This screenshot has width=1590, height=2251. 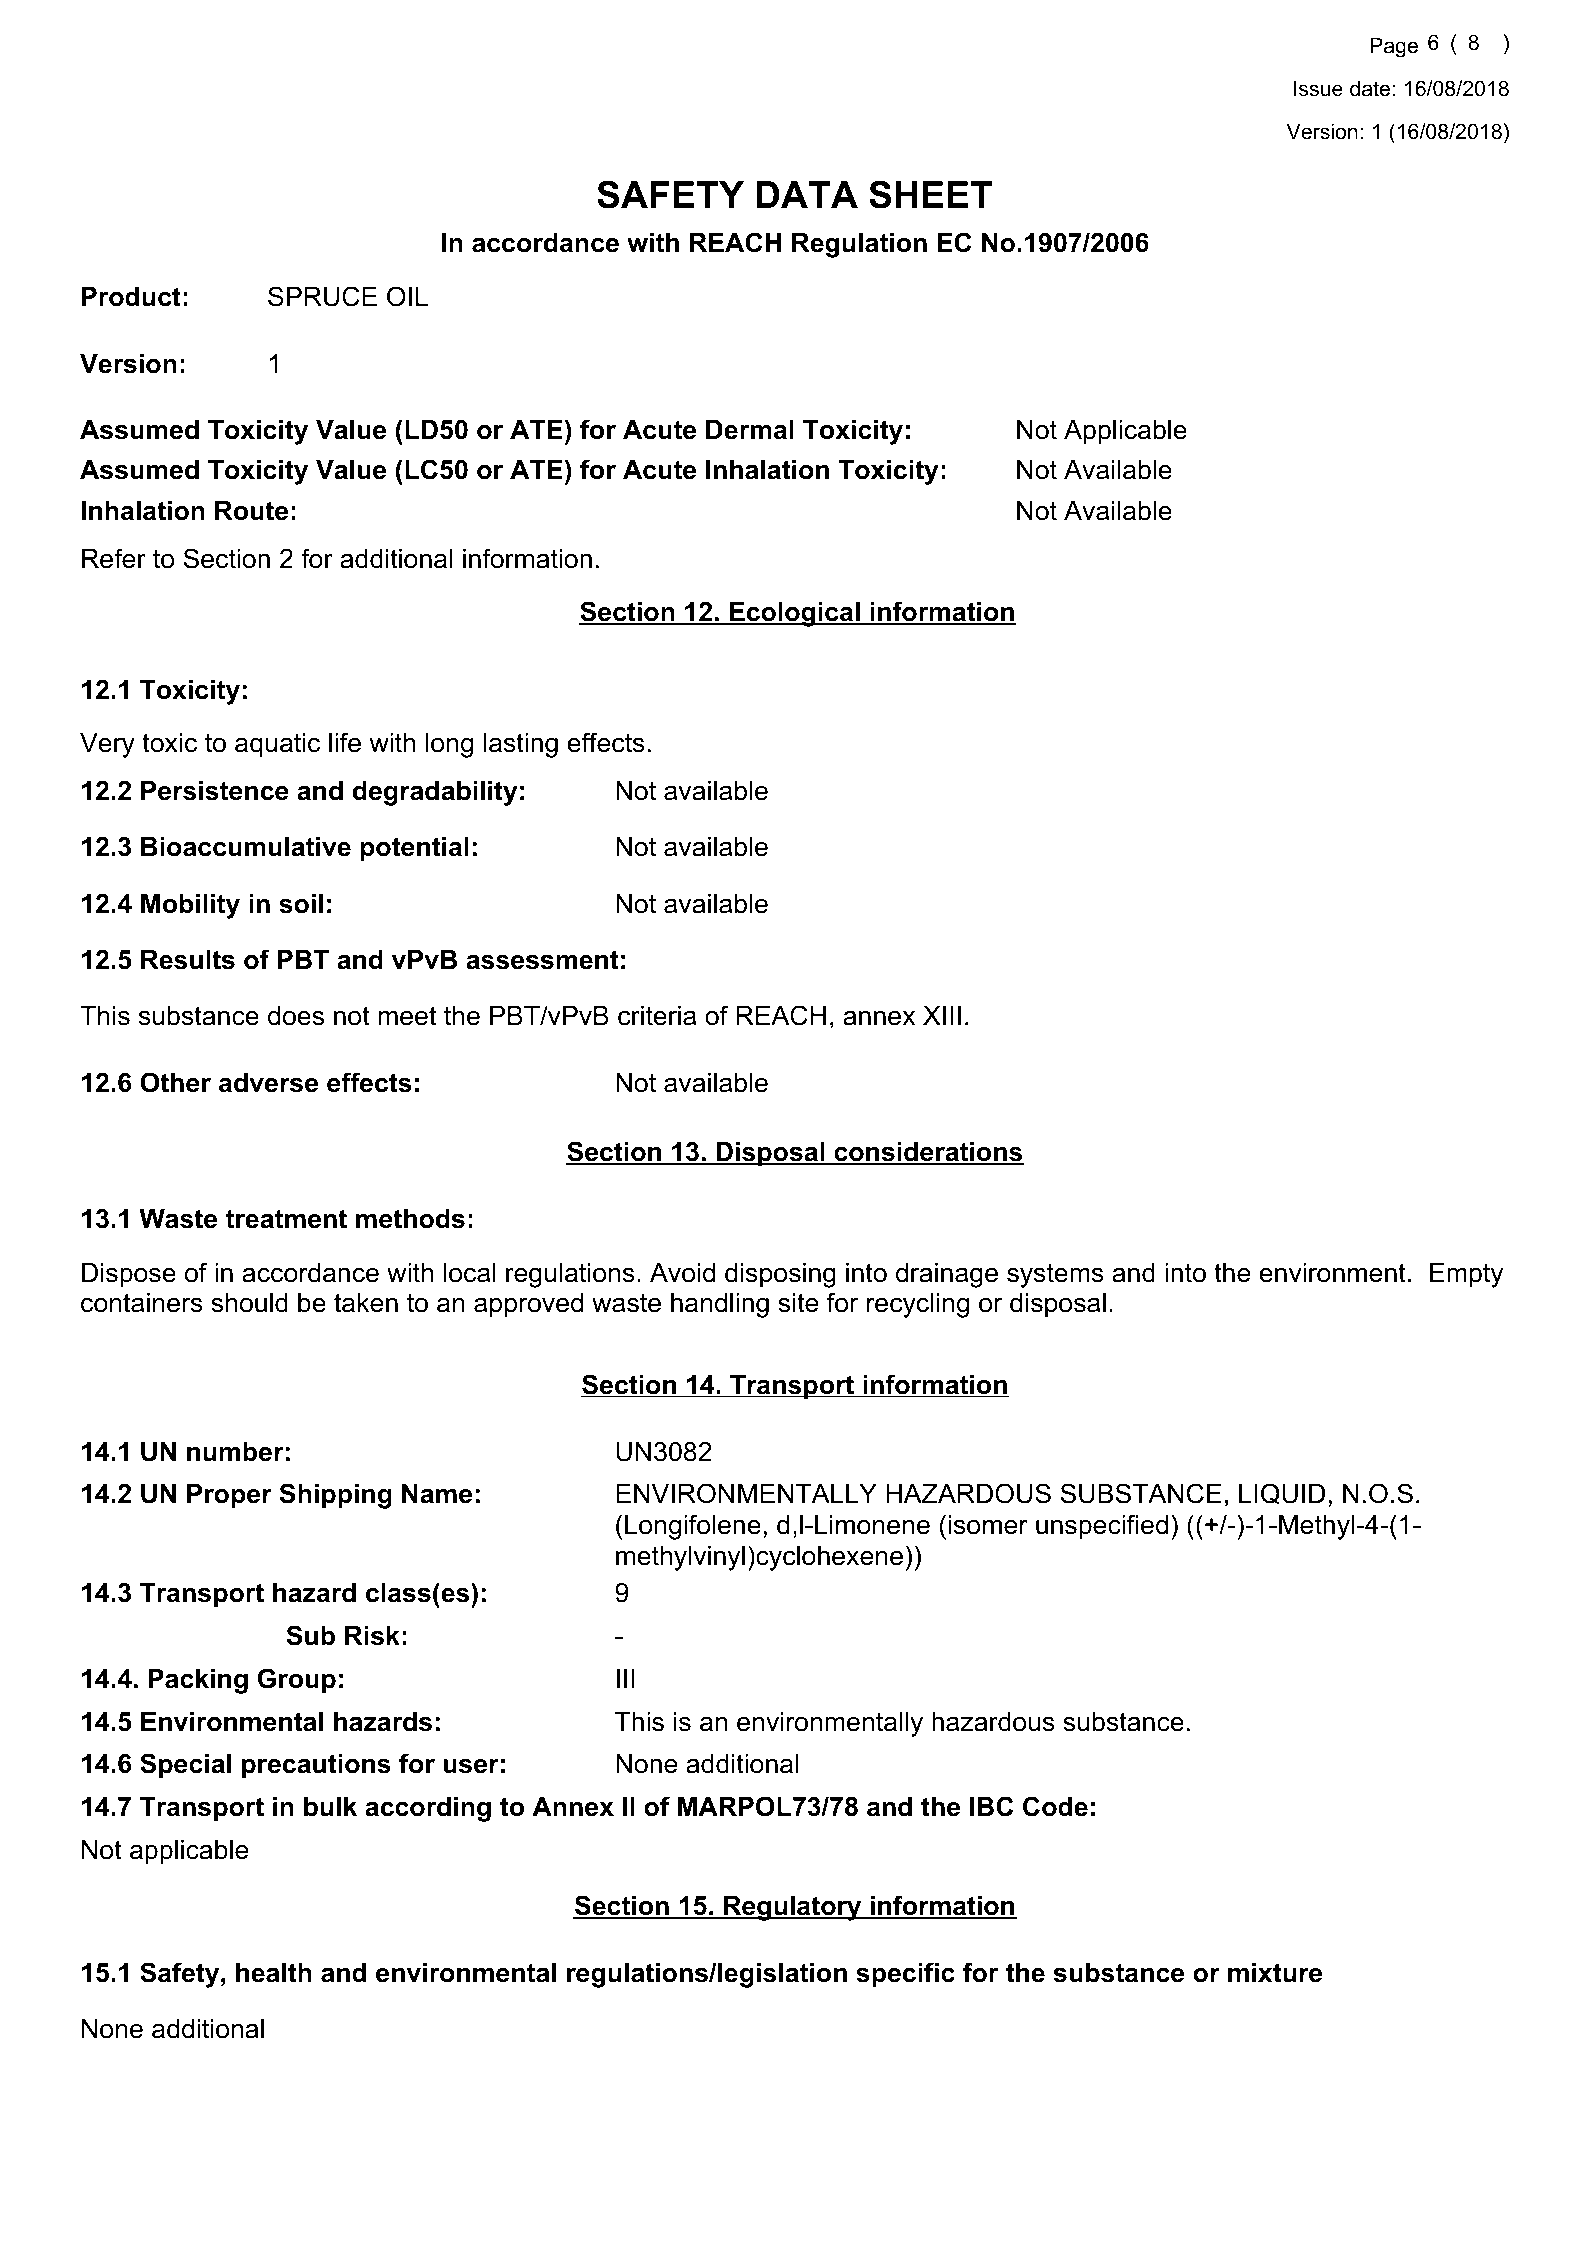 I want to click on DATA, so click(x=807, y=194).
